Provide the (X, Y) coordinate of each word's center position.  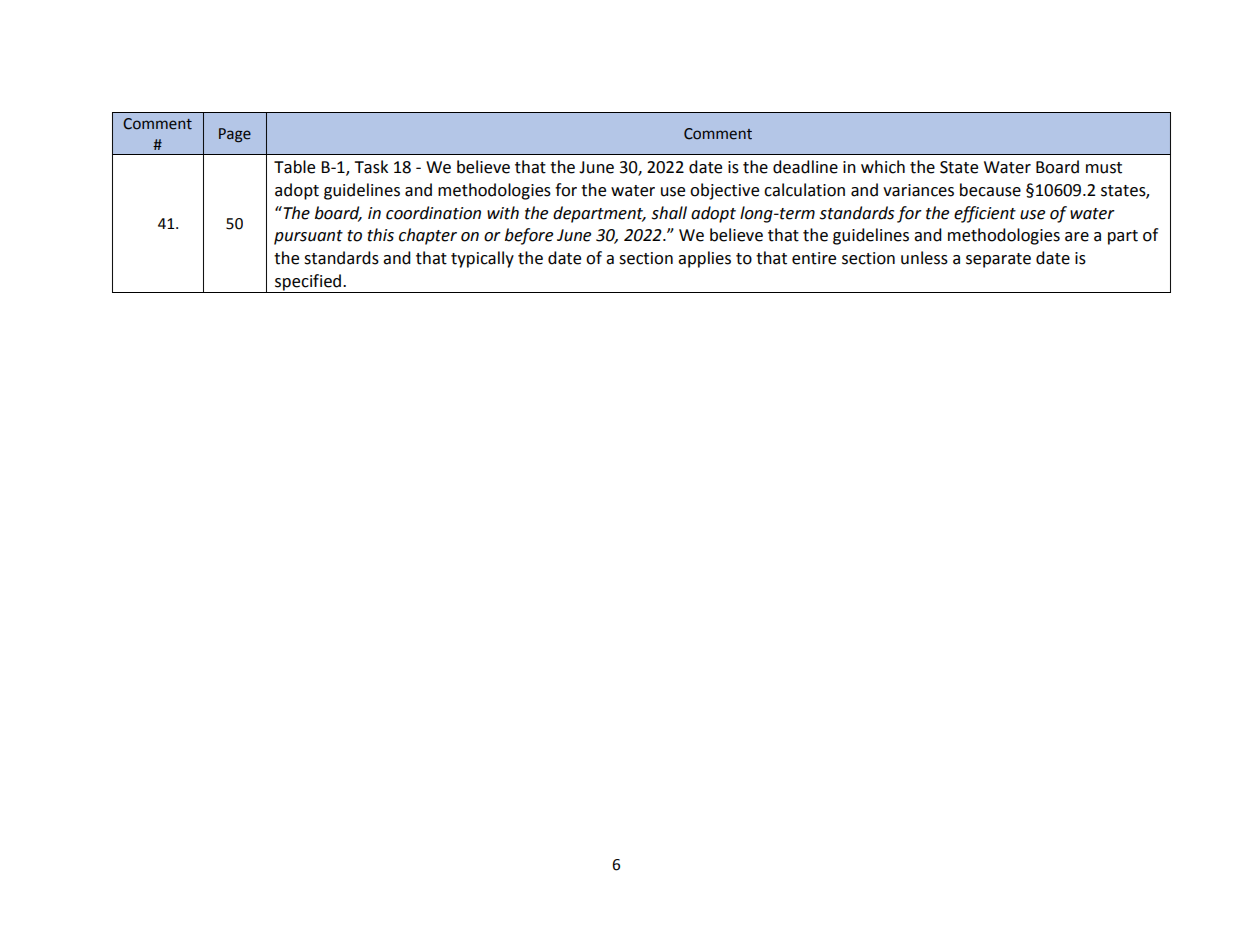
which (883, 167)
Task (371, 167)
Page (235, 135)
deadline (805, 167)
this (380, 235)
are (1077, 237)
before (529, 236)
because (990, 190)
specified (308, 283)
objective (724, 191)
